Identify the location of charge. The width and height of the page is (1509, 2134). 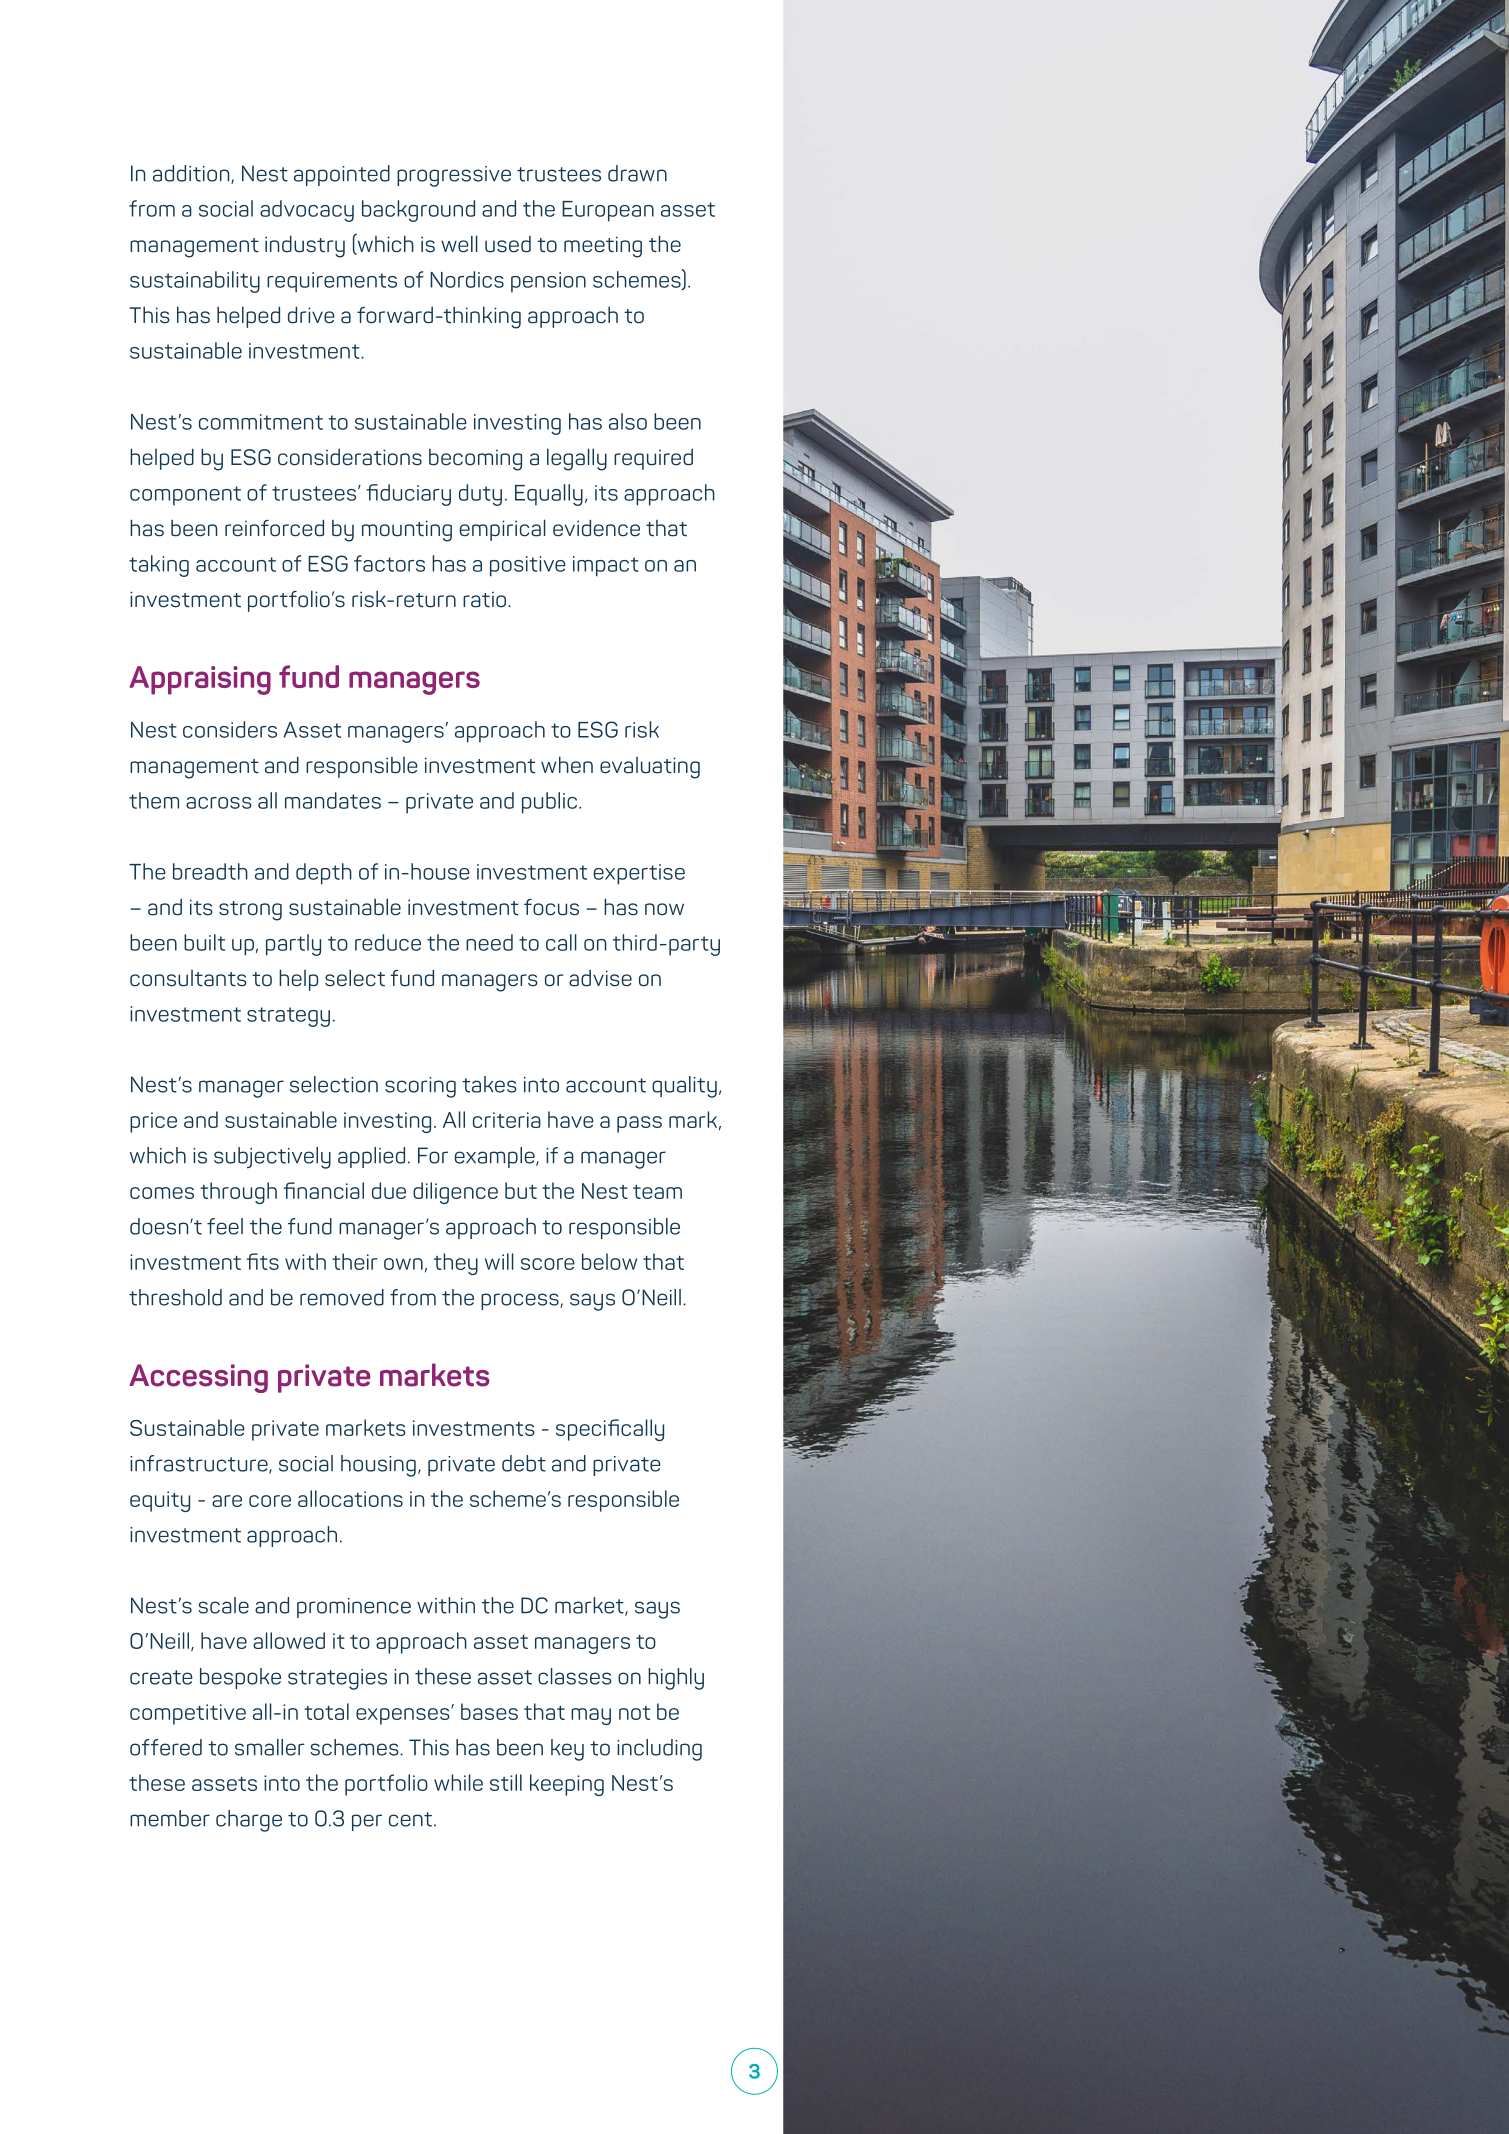
(249, 1821).
